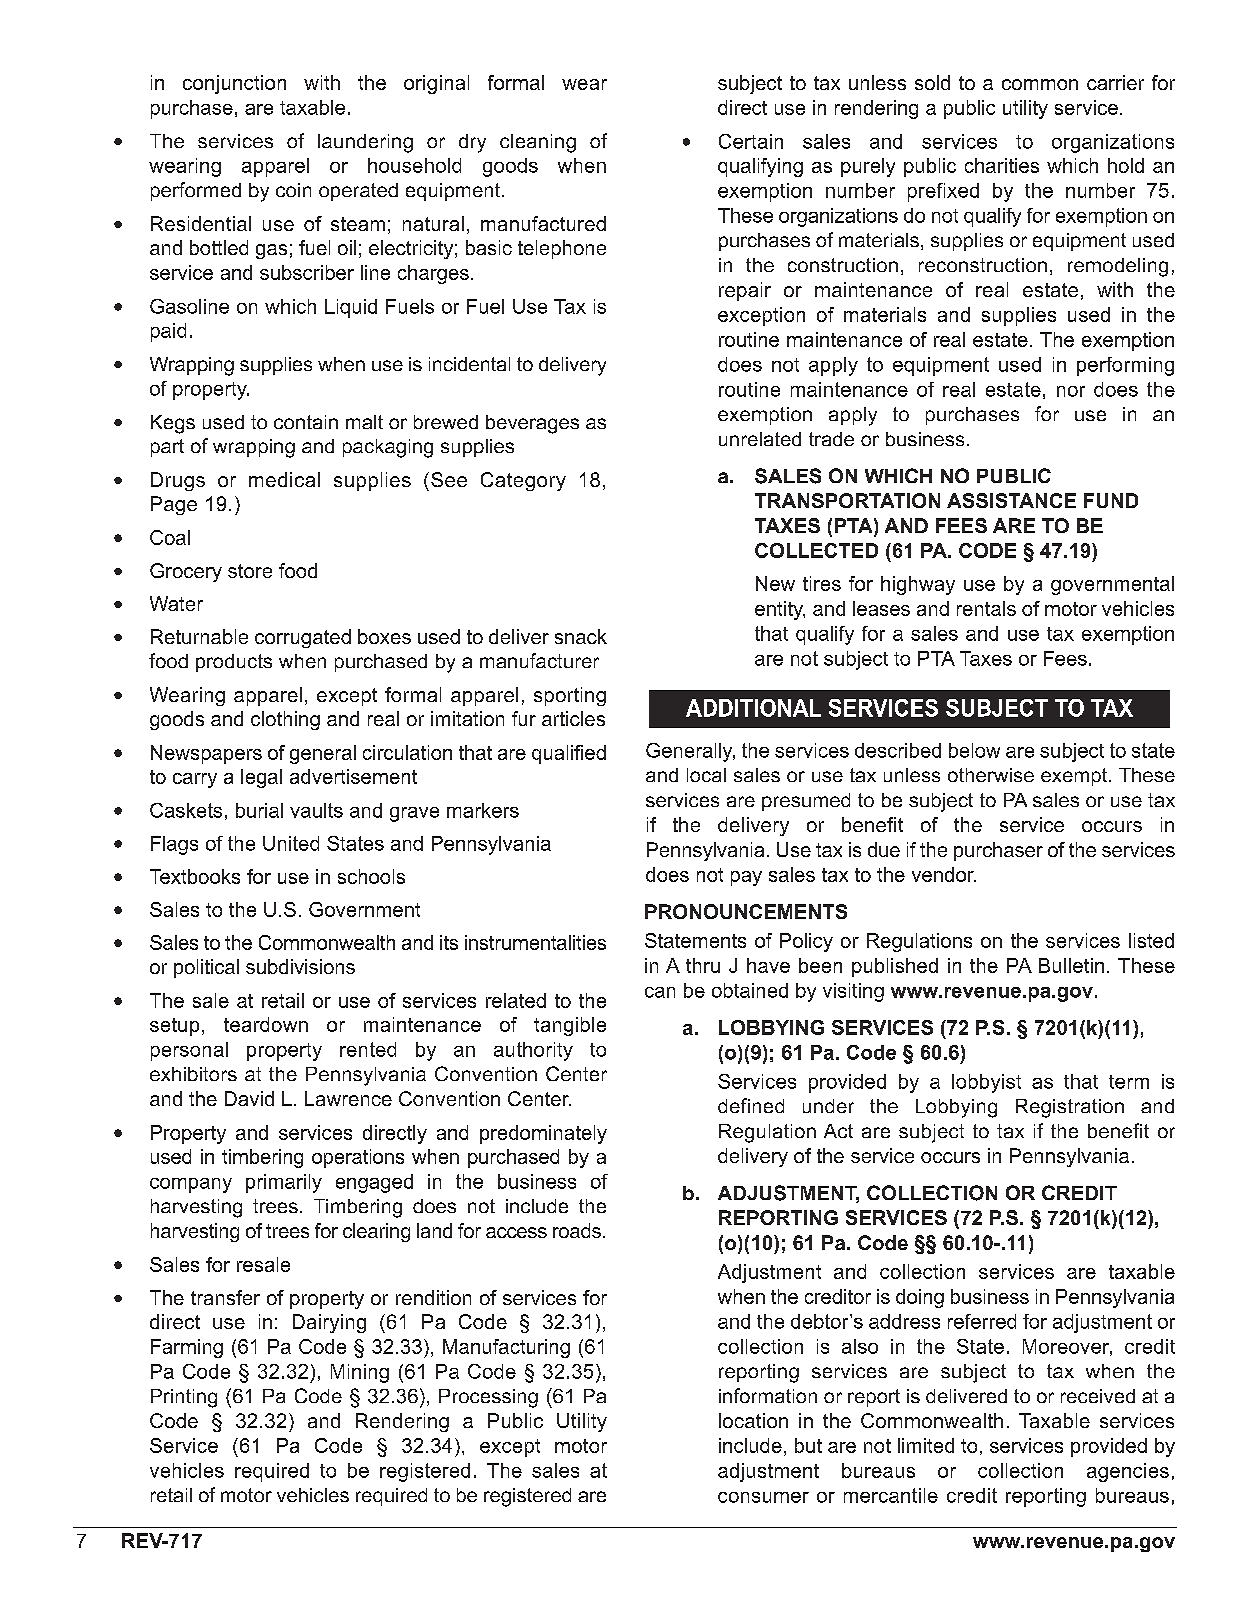 The width and height of the screenshot is (1251, 1619). What do you see at coordinates (1071, 965) in the screenshot?
I see `Bulletin` at bounding box center [1071, 965].
